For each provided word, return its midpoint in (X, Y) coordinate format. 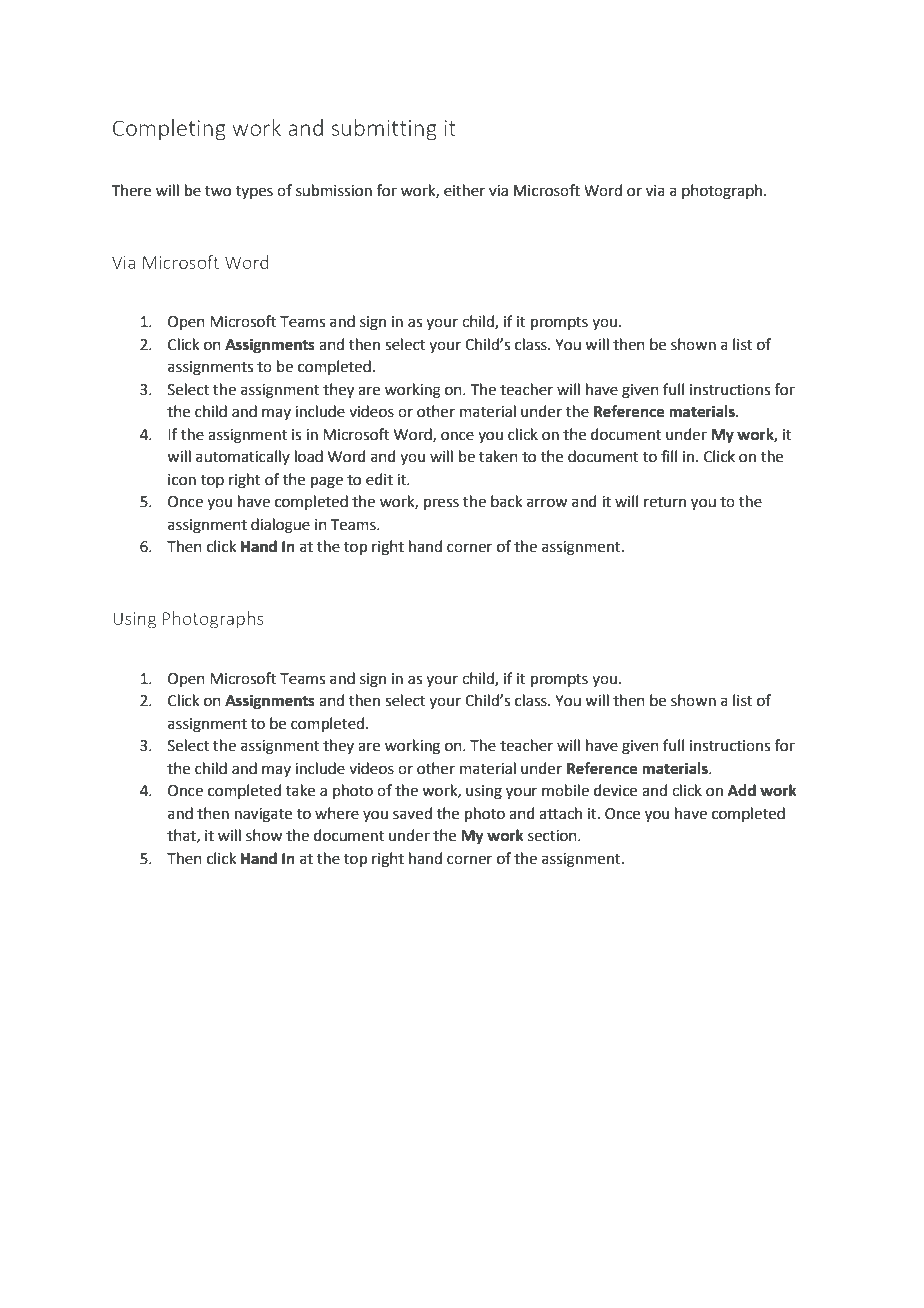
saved (412, 813)
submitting (384, 129)
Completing (169, 129)
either (464, 190)
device (615, 790)
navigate (263, 815)
